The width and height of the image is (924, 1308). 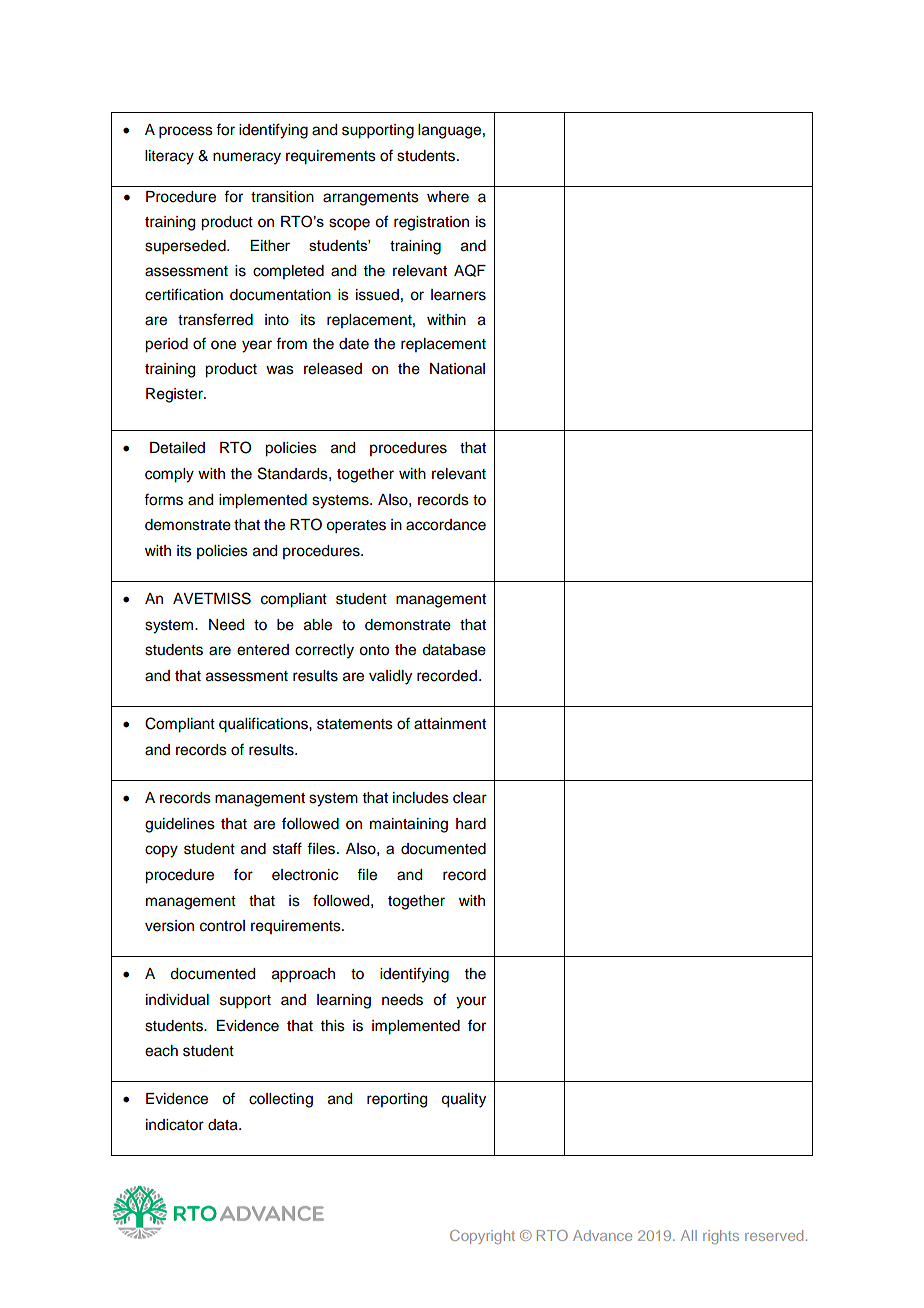 I want to click on All, so click(x=689, y=1235).
